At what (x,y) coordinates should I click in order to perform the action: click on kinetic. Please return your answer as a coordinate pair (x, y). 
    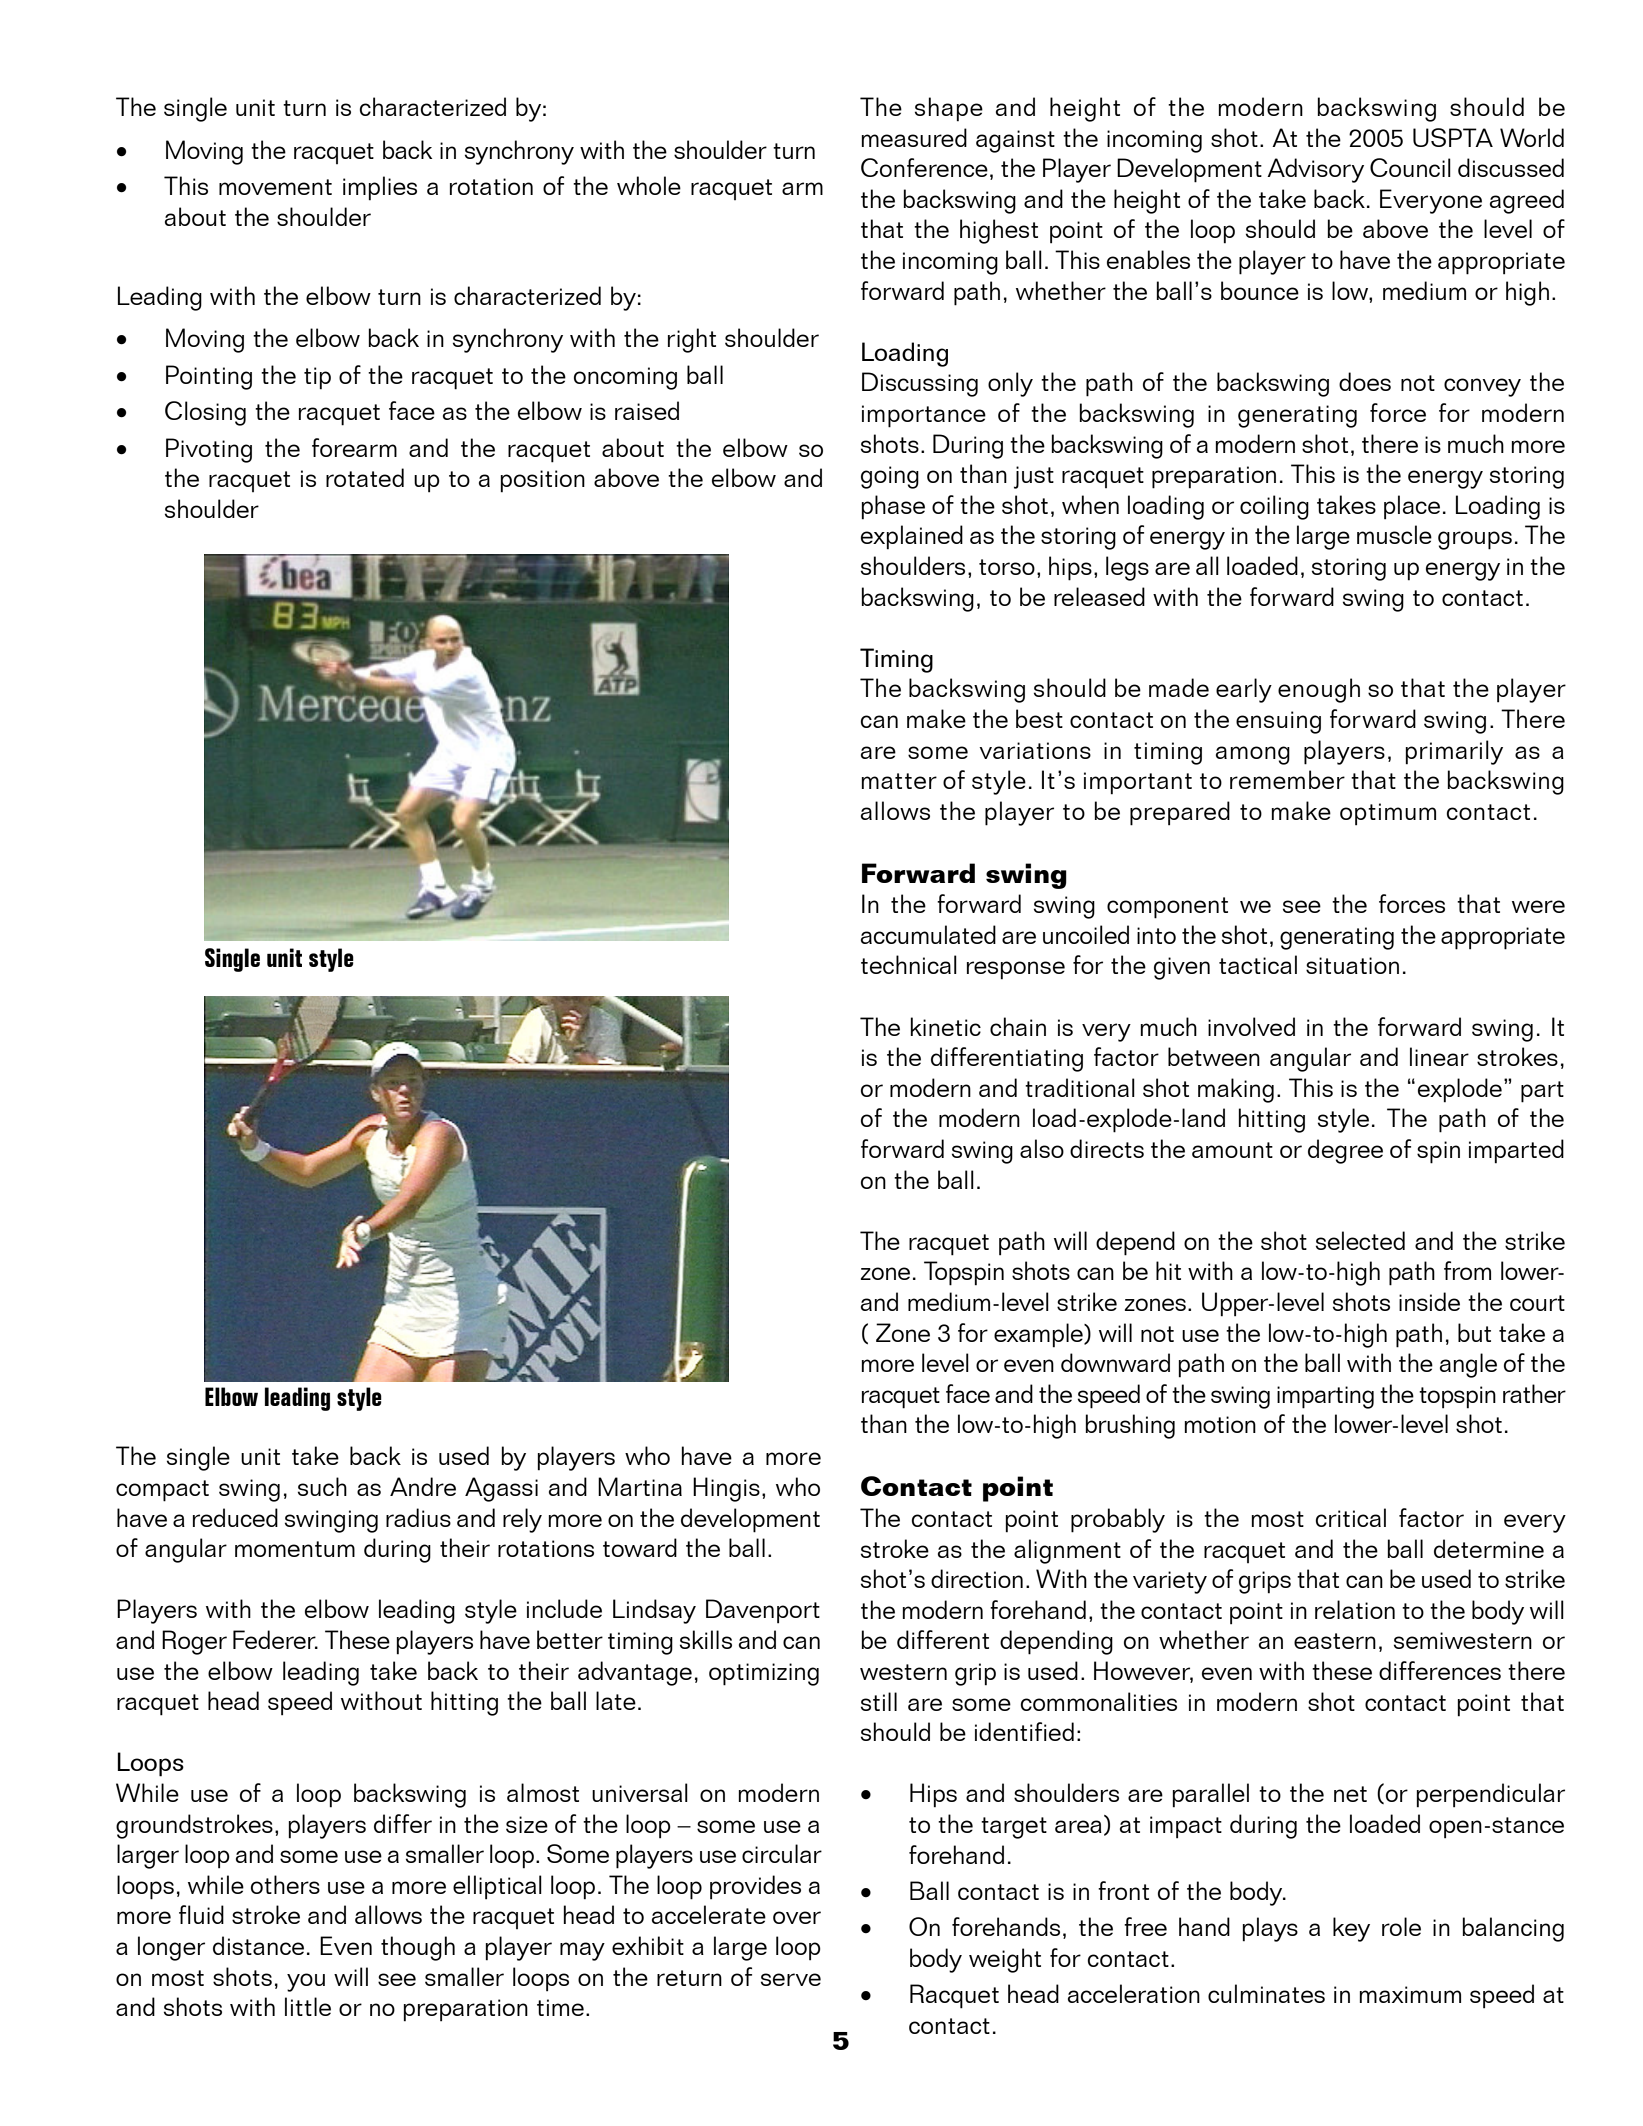
    Looking at the image, I should click on (946, 1026).
